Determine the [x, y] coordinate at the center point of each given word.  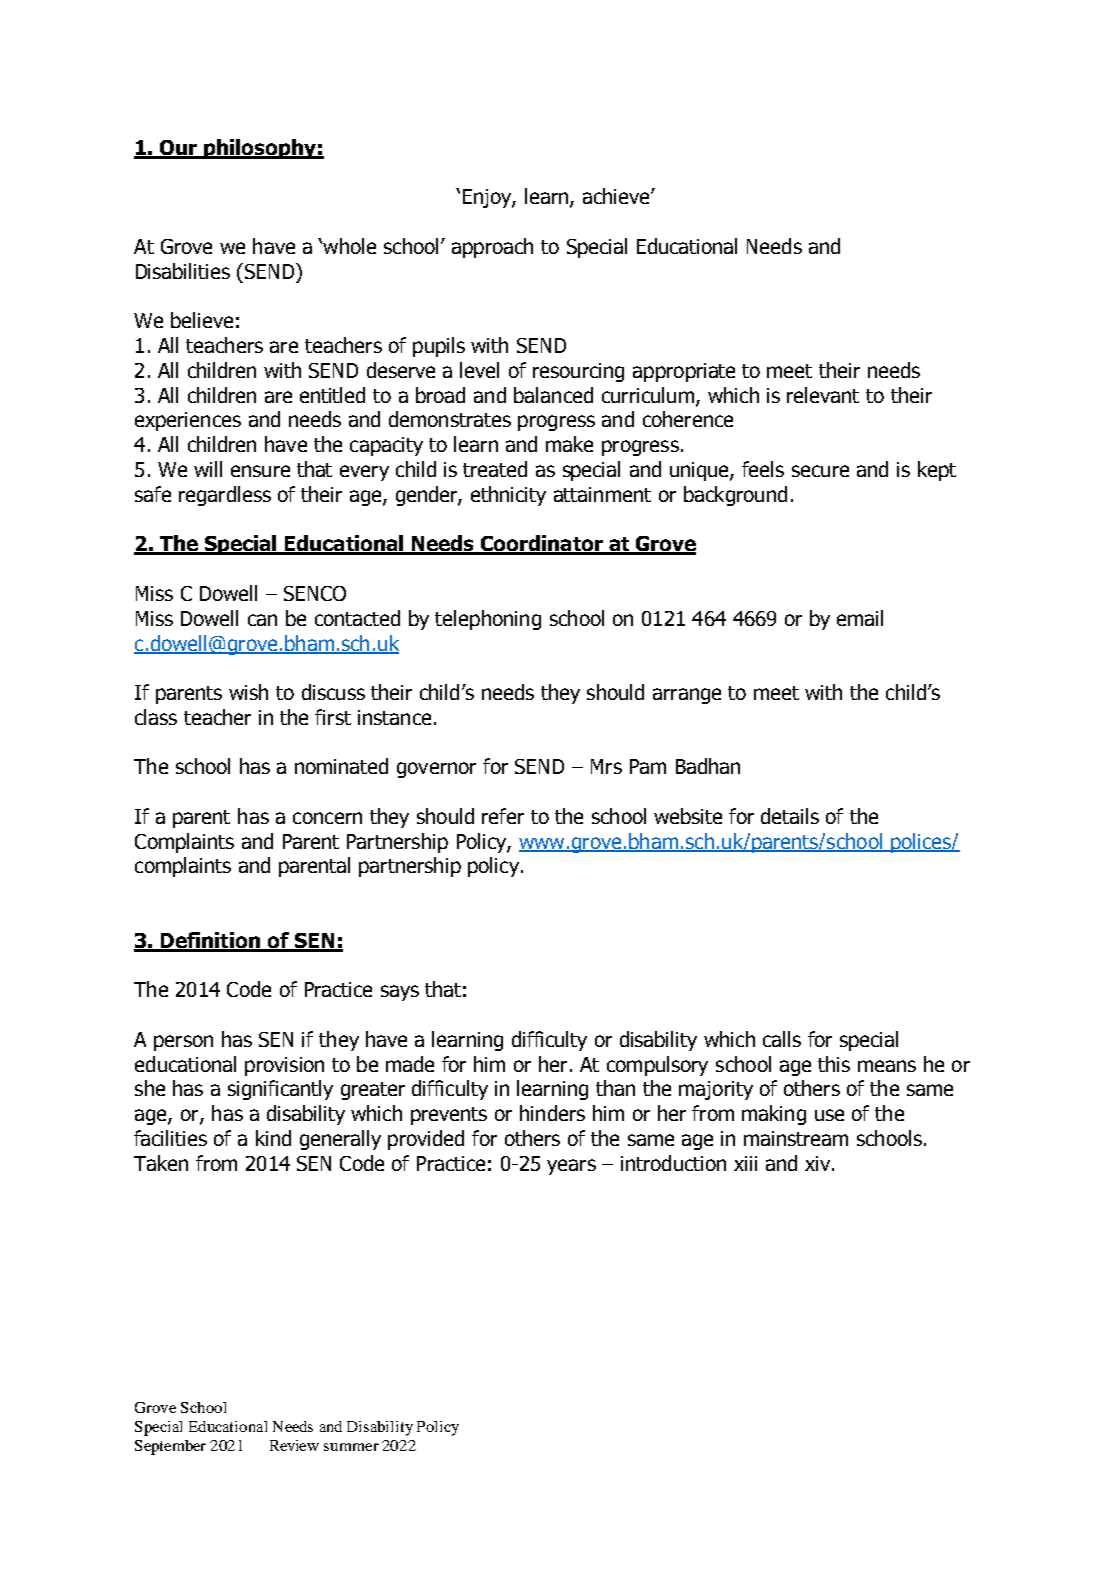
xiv [817, 1163]
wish [248, 692]
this [834, 1064]
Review [294, 1445]
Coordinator [541, 544]
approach [492, 248]
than [615, 1088]
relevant [823, 395]
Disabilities [183, 271]
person [183, 1043]
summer [351, 1447]
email [860, 618]
